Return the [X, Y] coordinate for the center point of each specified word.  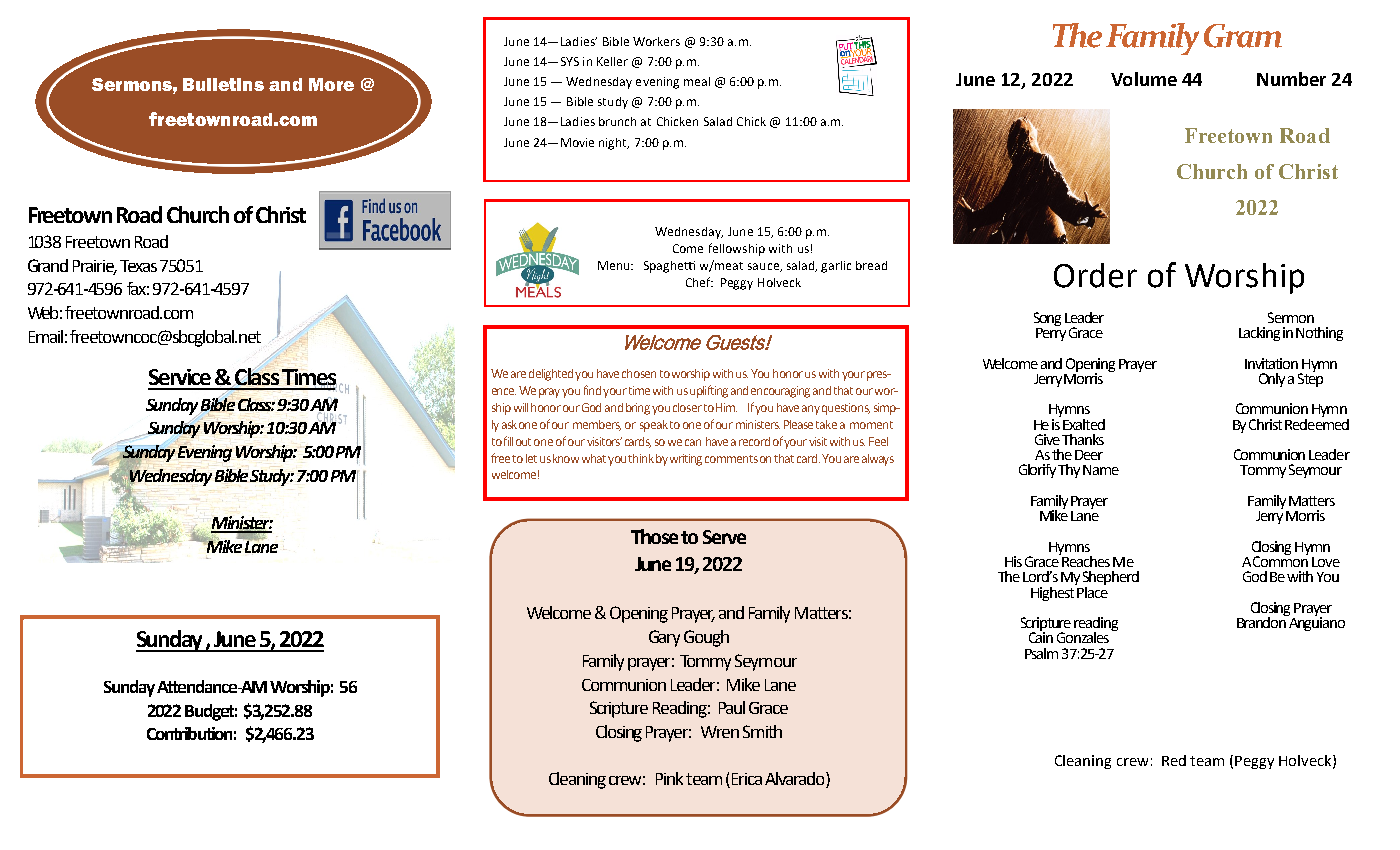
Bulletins [223, 84]
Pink [669, 778]
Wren [720, 732]
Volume [1144, 79]
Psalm [1041, 653]
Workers [656, 41]
